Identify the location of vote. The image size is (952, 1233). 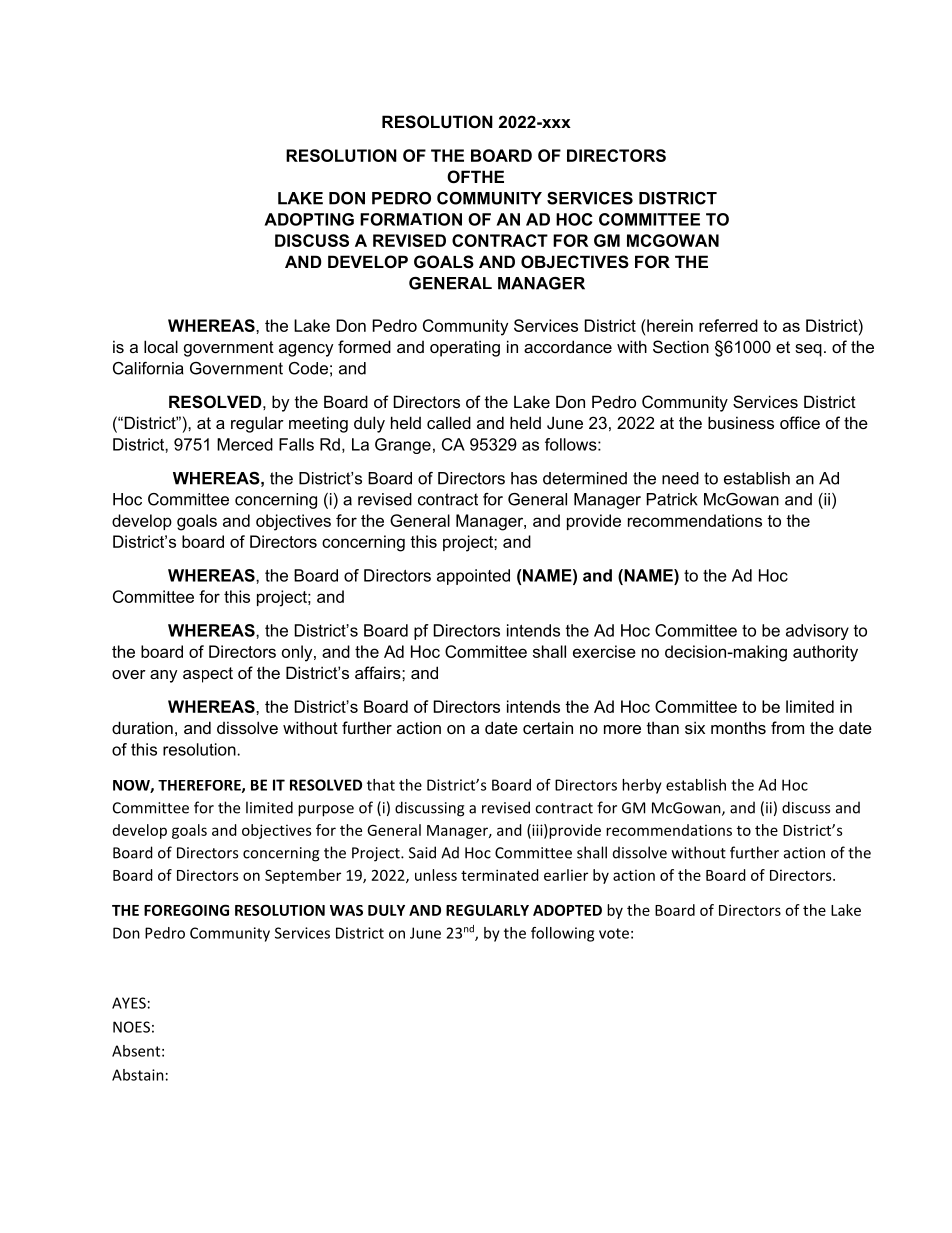
(614, 933).
